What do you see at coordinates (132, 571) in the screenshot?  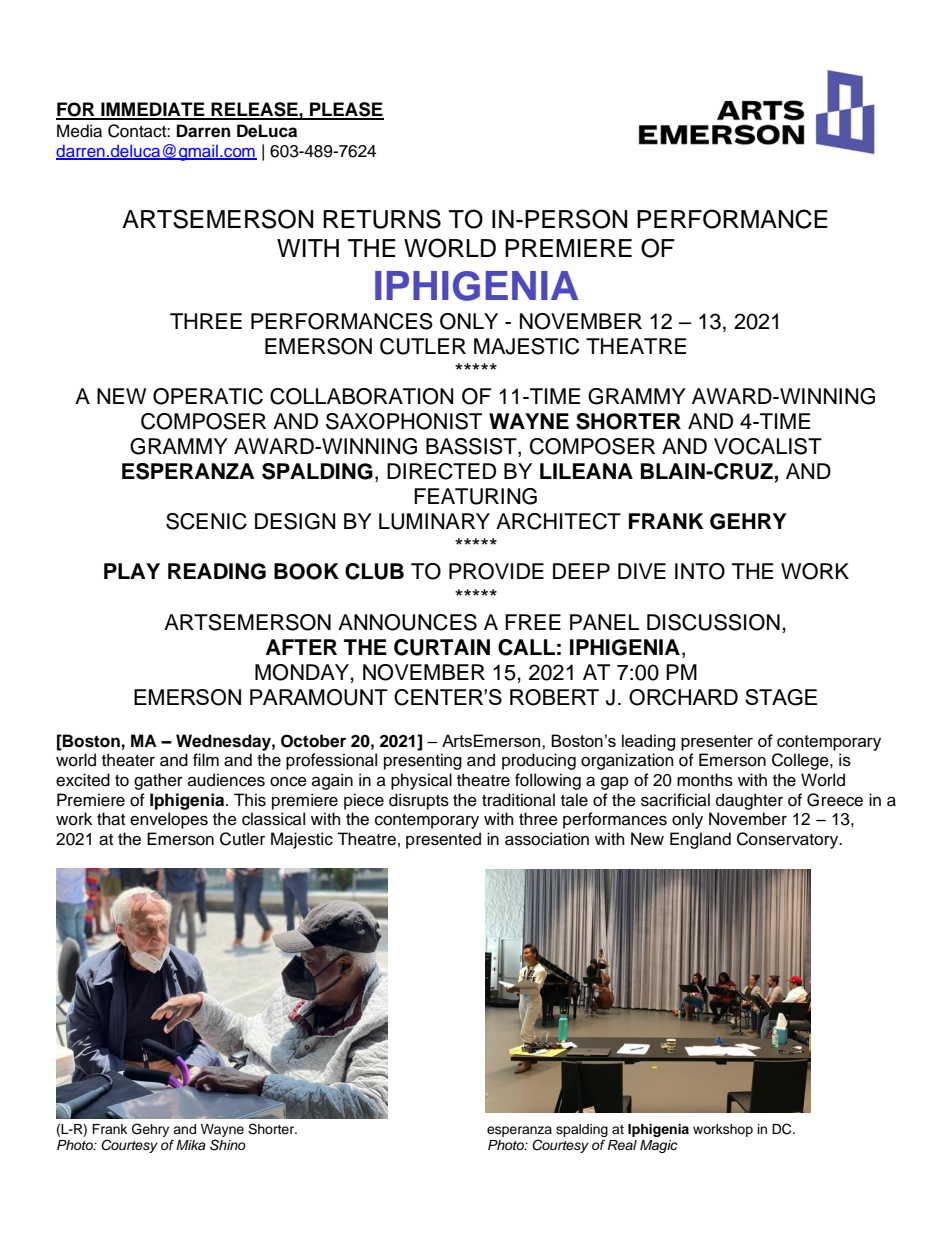 I see `PLAY` at bounding box center [132, 571].
